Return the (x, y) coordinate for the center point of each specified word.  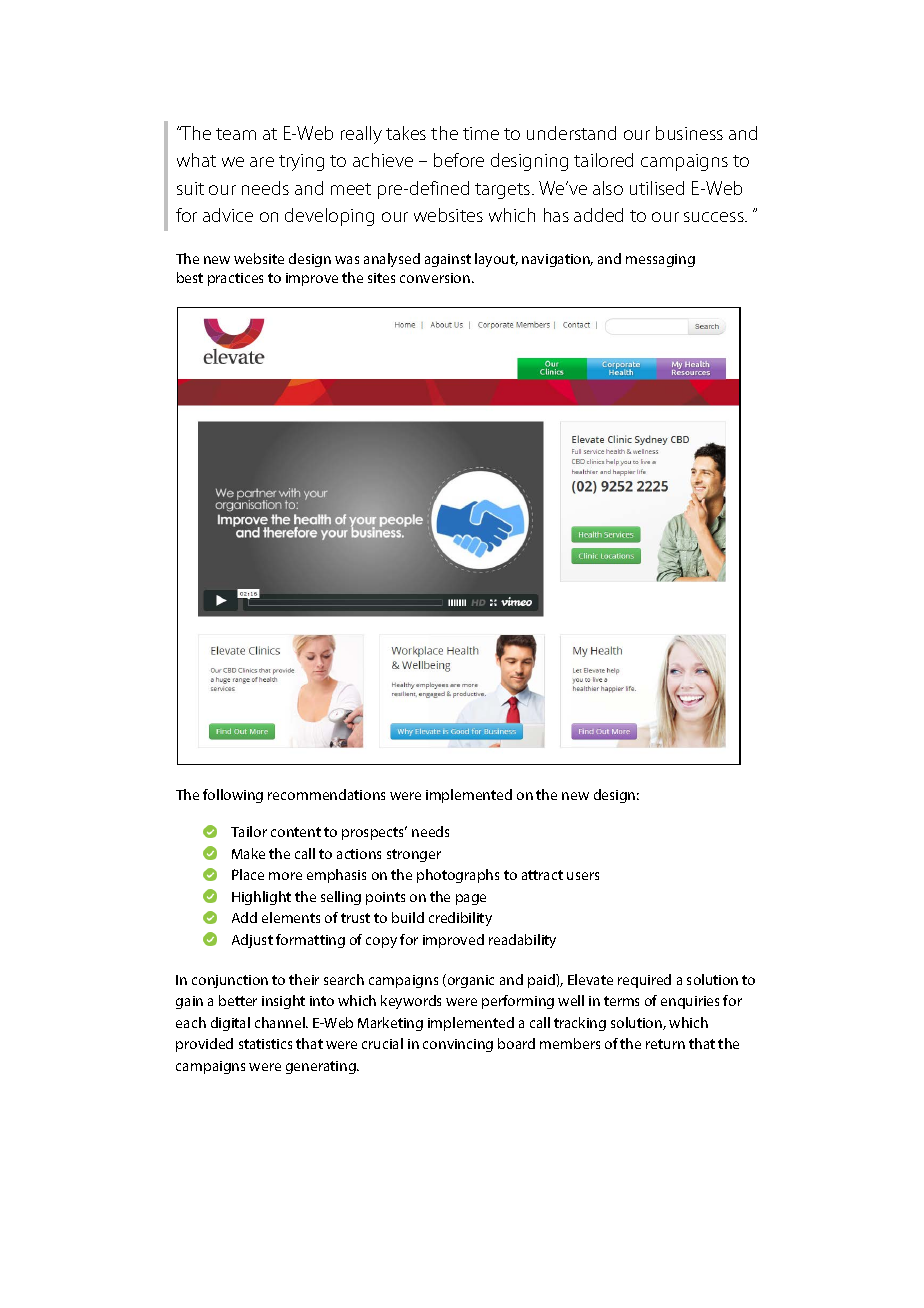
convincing (458, 1045)
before (459, 160)
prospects (374, 833)
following (233, 796)
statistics (265, 1044)
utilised (657, 188)
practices (235, 279)
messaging (660, 260)
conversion (435, 278)
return (665, 1044)
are (262, 162)
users (583, 876)
